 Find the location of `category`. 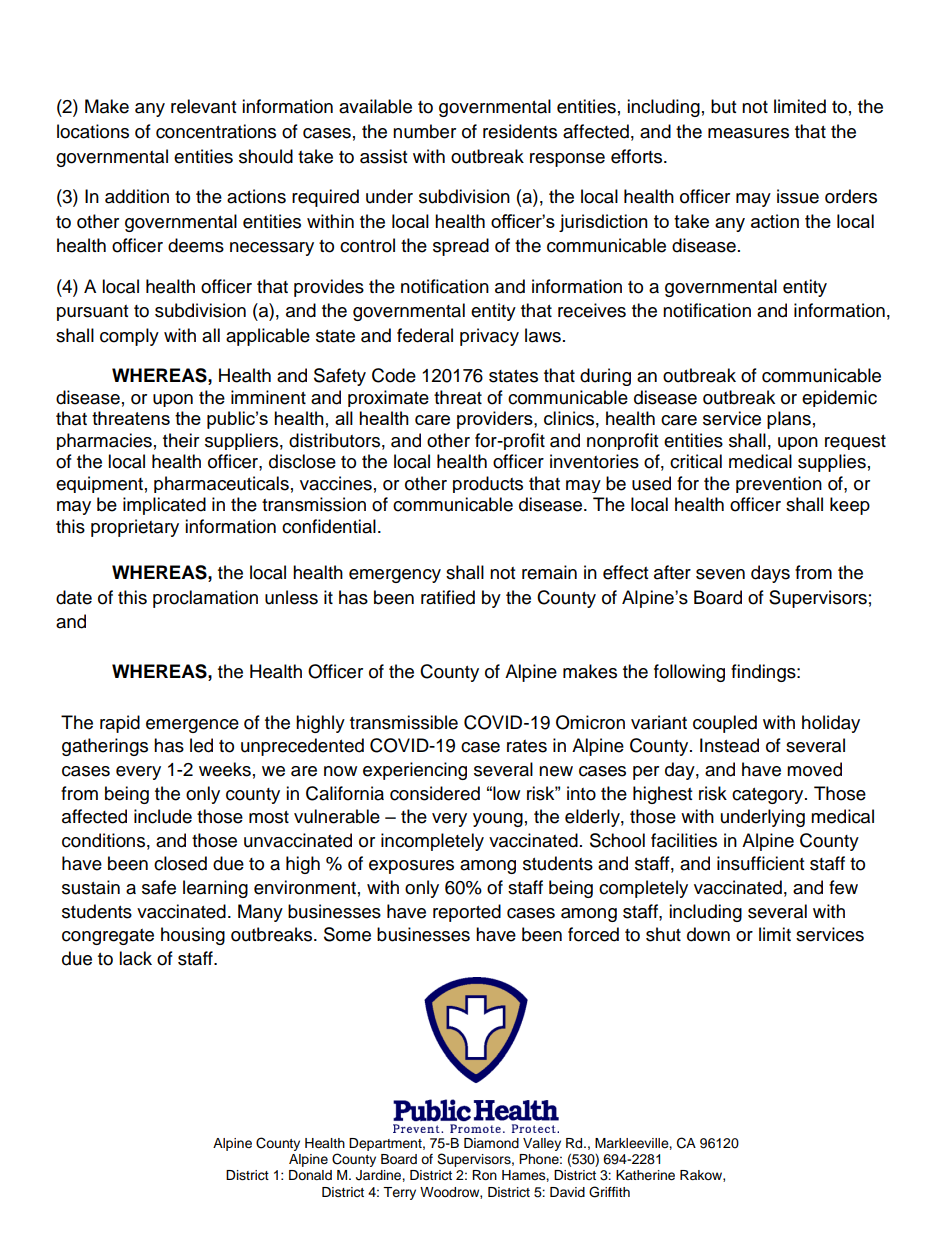

category is located at coordinates (769, 796).
